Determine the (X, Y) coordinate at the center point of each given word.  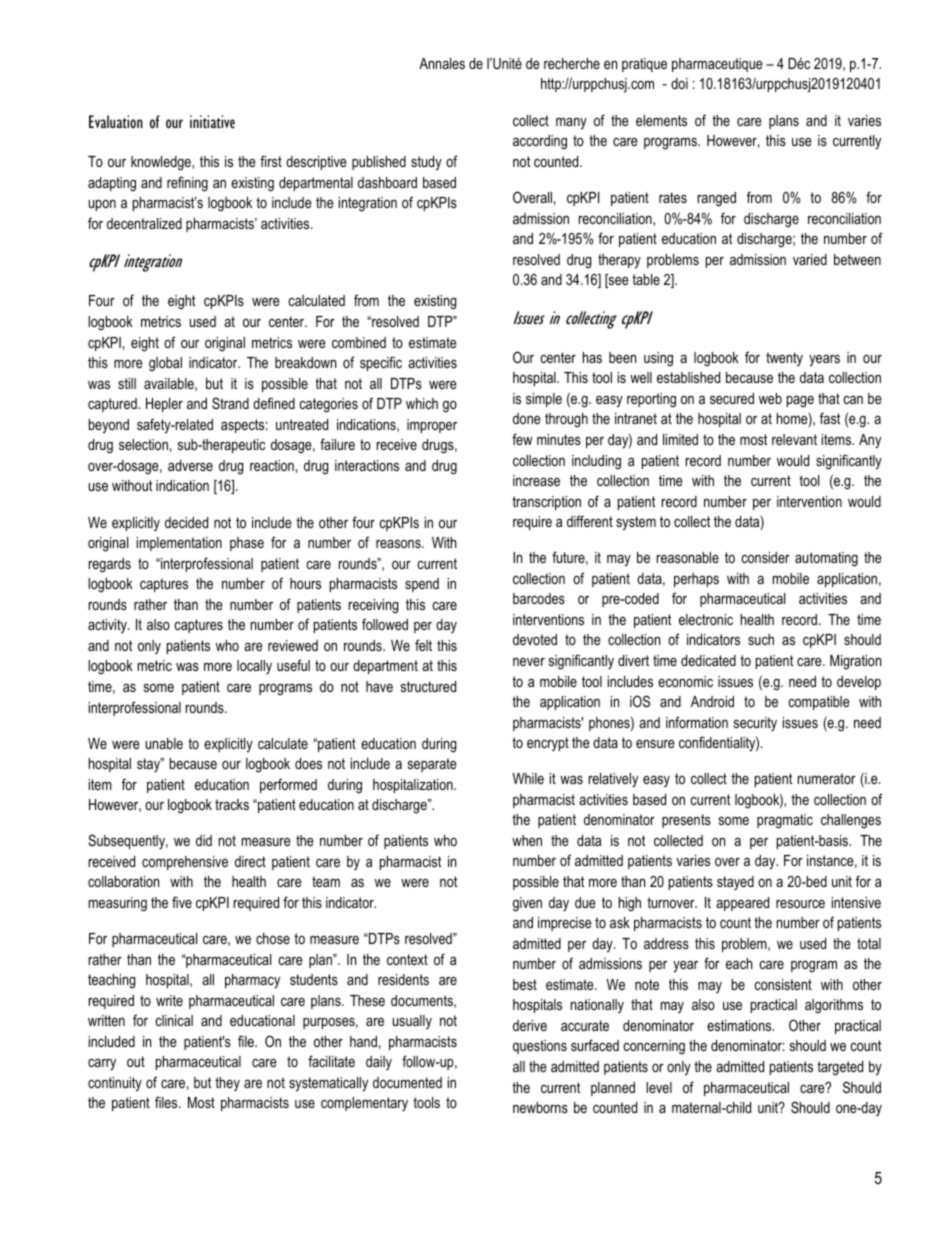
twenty (784, 359)
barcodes (539, 598)
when (527, 840)
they (227, 1084)
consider (765, 557)
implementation (179, 544)
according (540, 142)
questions (540, 1047)
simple (544, 400)
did (204, 840)
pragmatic (785, 821)
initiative (212, 121)
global (165, 364)
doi (679, 83)
